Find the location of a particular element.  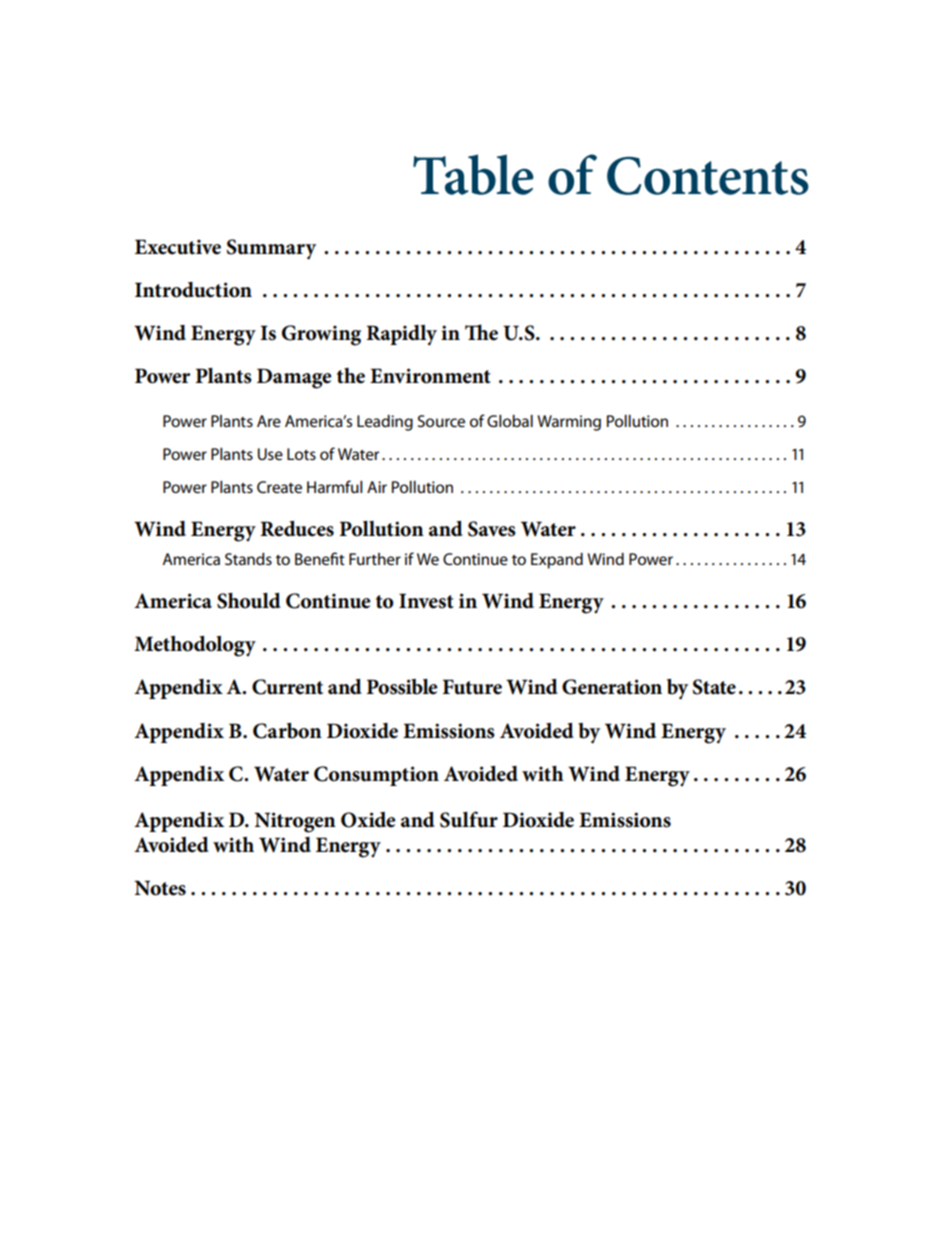

Air is located at coordinates (377, 487).
